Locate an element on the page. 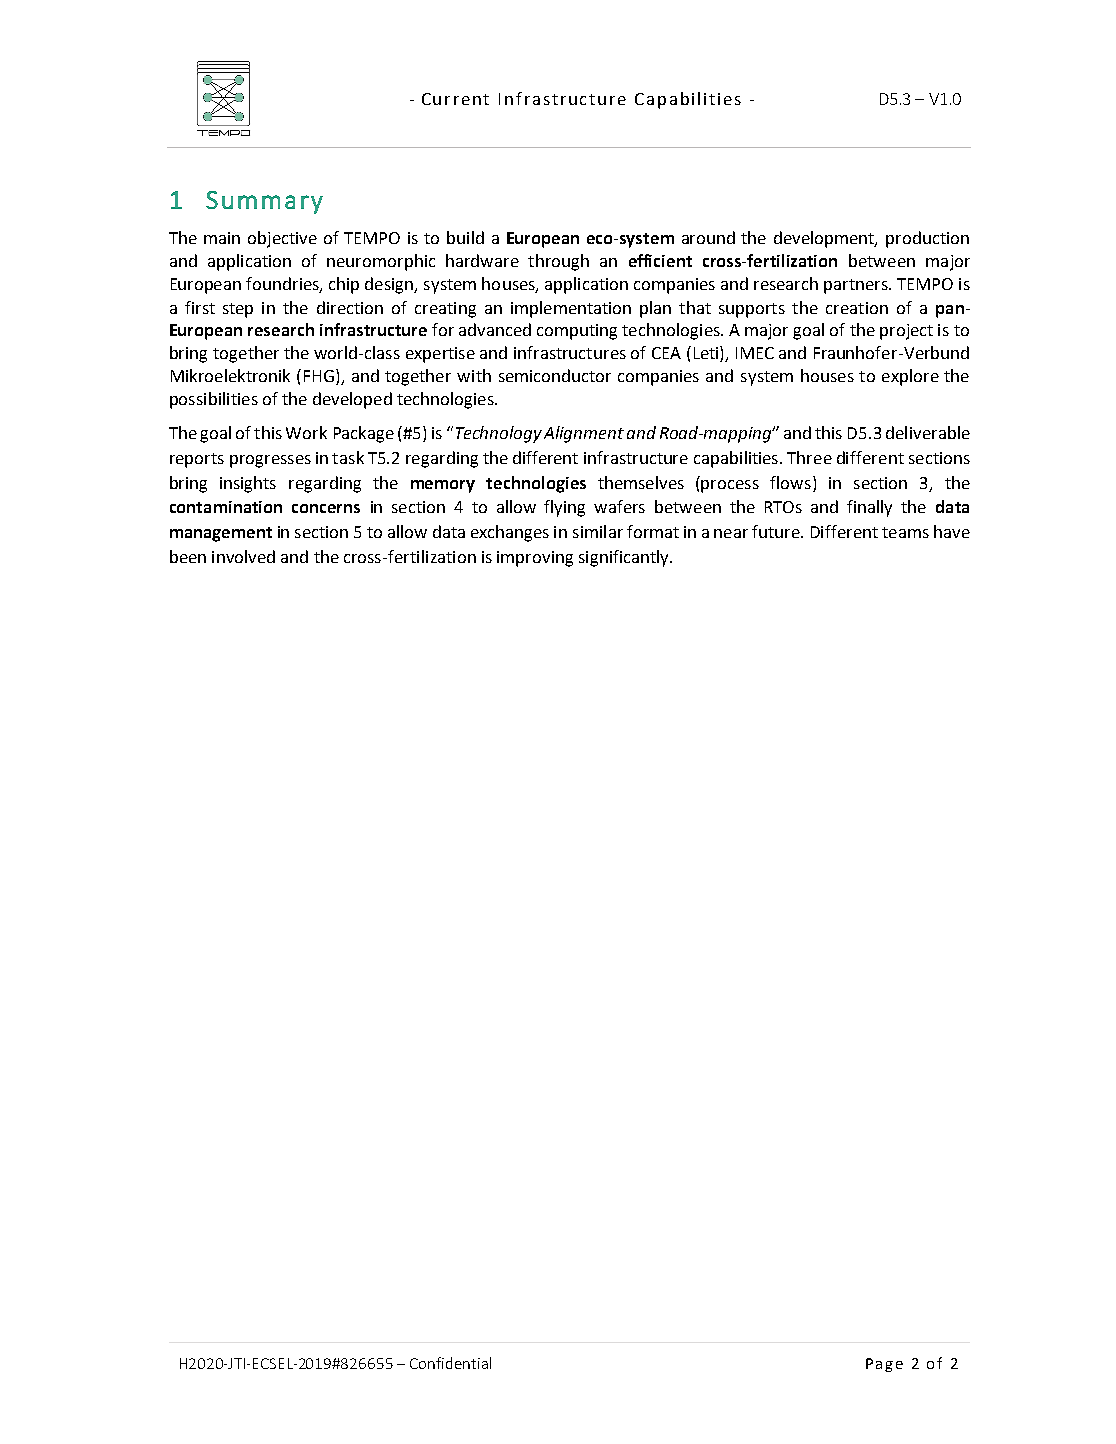 The image size is (1116, 1444). through is located at coordinates (558, 262).
